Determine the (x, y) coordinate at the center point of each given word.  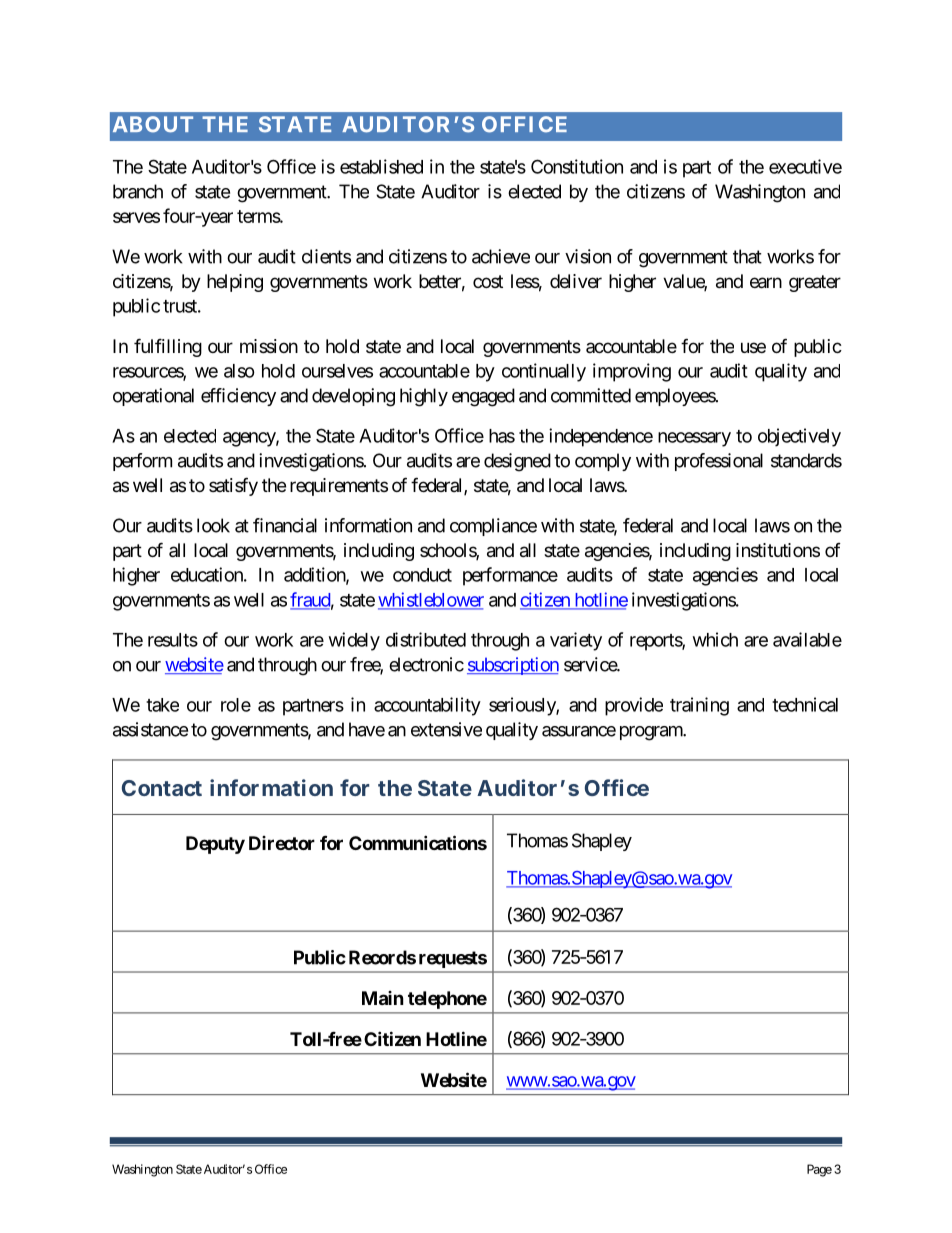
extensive (446, 729)
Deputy (215, 845)
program (652, 733)
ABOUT (153, 124)
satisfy (233, 486)
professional (719, 462)
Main (383, 998)
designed (517, 462)
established (381, 166)
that (747, 256)
